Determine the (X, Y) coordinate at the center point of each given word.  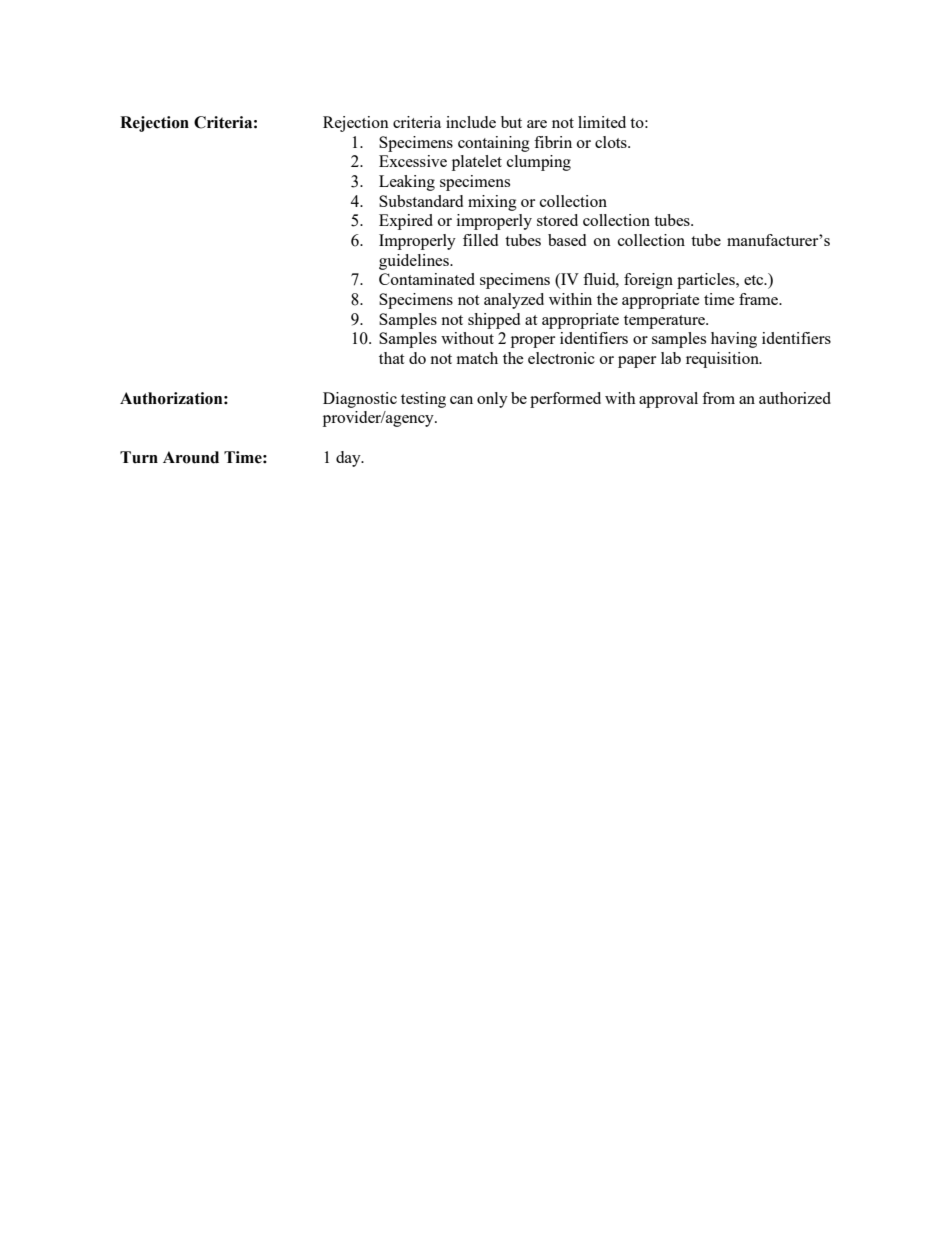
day (349, 459)
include (471, 122)
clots (612, 142)
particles (707, 281)
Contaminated (427, 279)
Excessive (413, 161)
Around (191, 457)
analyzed (514, 301)
